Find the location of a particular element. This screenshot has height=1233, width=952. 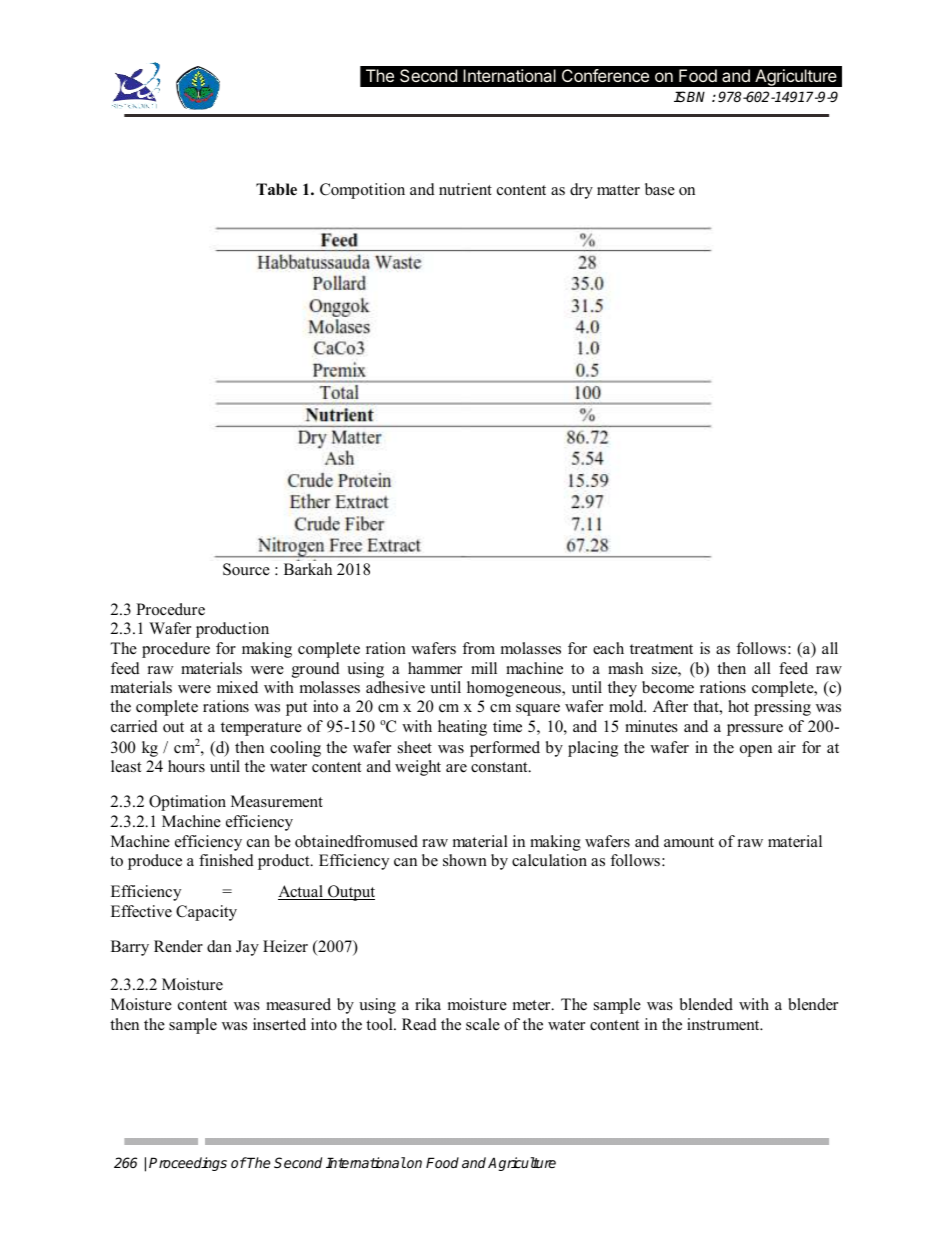

shown is located at coordinates (465, 860).
